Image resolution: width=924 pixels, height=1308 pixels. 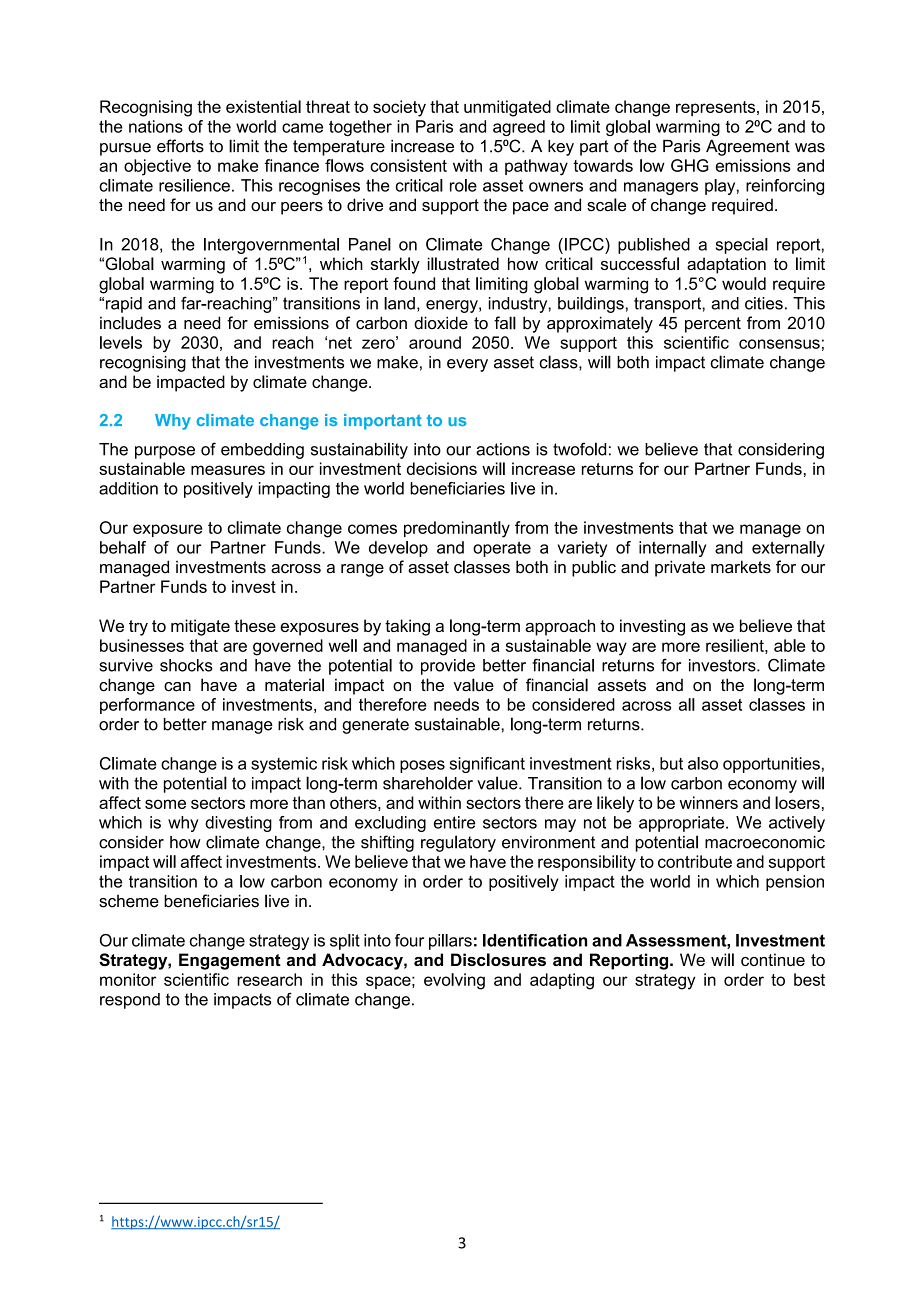 I want to click on Agreement, so click(x=748, y=148).
